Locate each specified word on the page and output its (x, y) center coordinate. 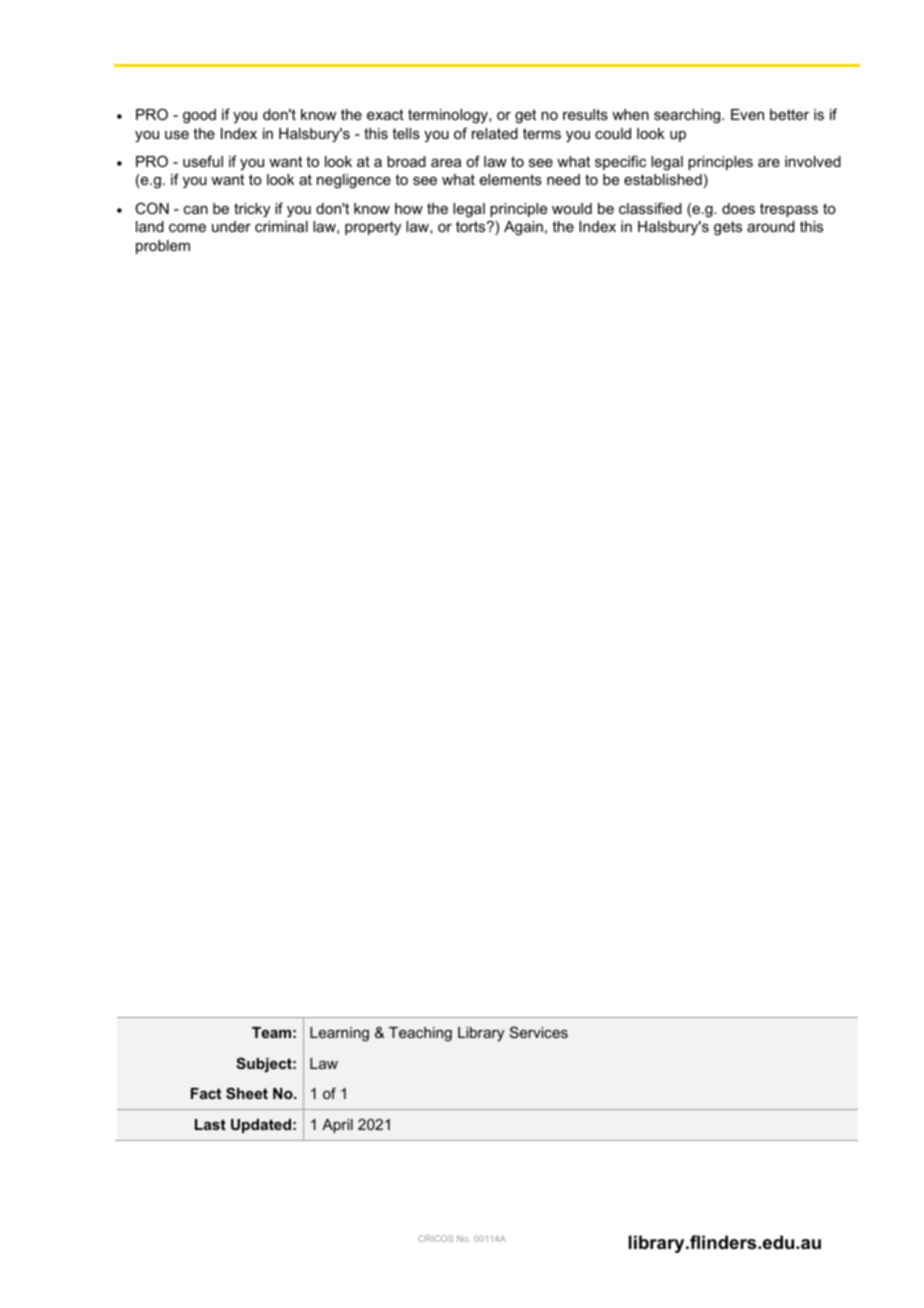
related (495, 133)
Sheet (247, 1093)
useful (203, 161)
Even (747, 114)
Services (539, 1032)
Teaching (420, 1034)
